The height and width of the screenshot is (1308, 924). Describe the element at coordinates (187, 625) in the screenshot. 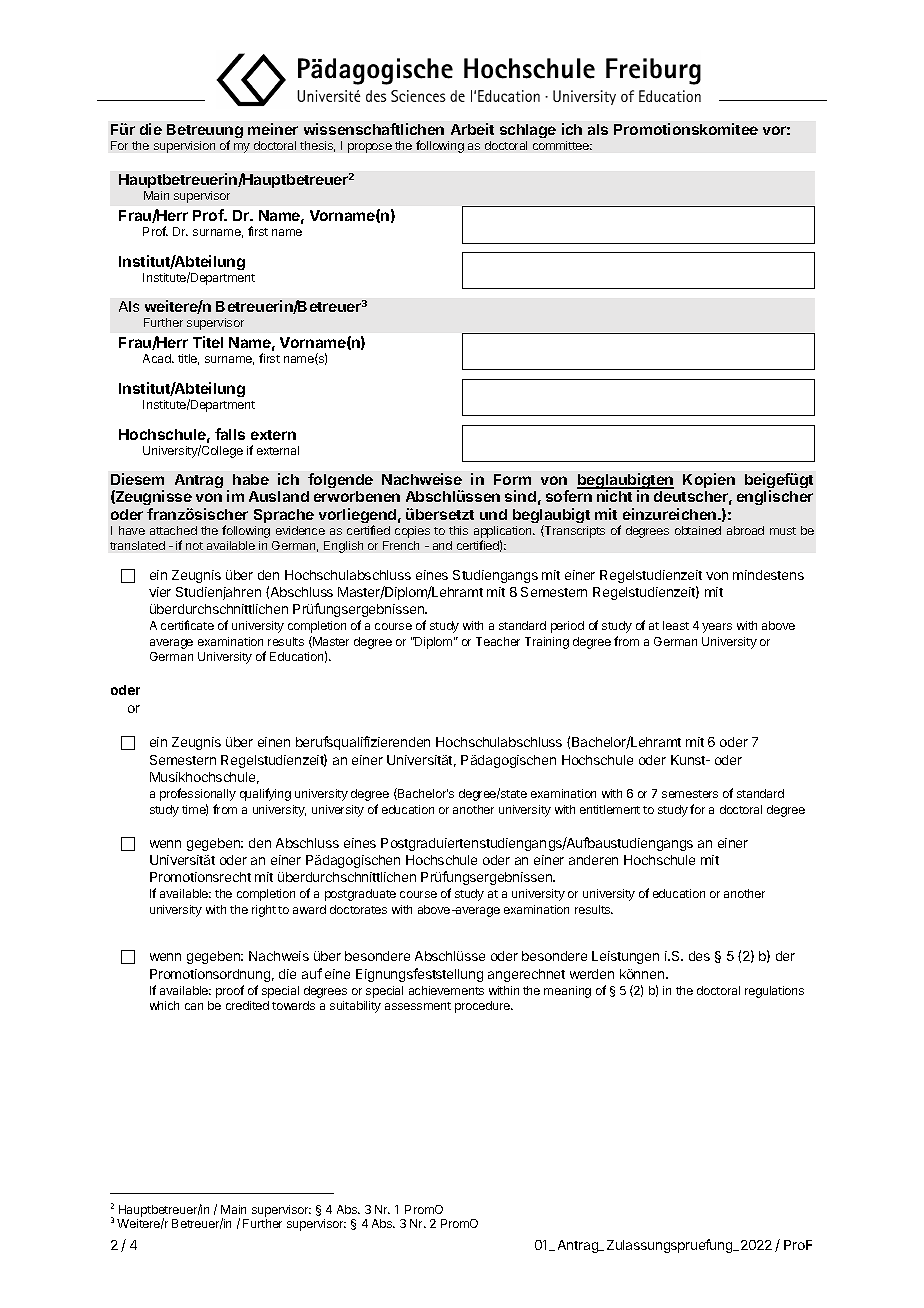

I see `certificate` at that location.
